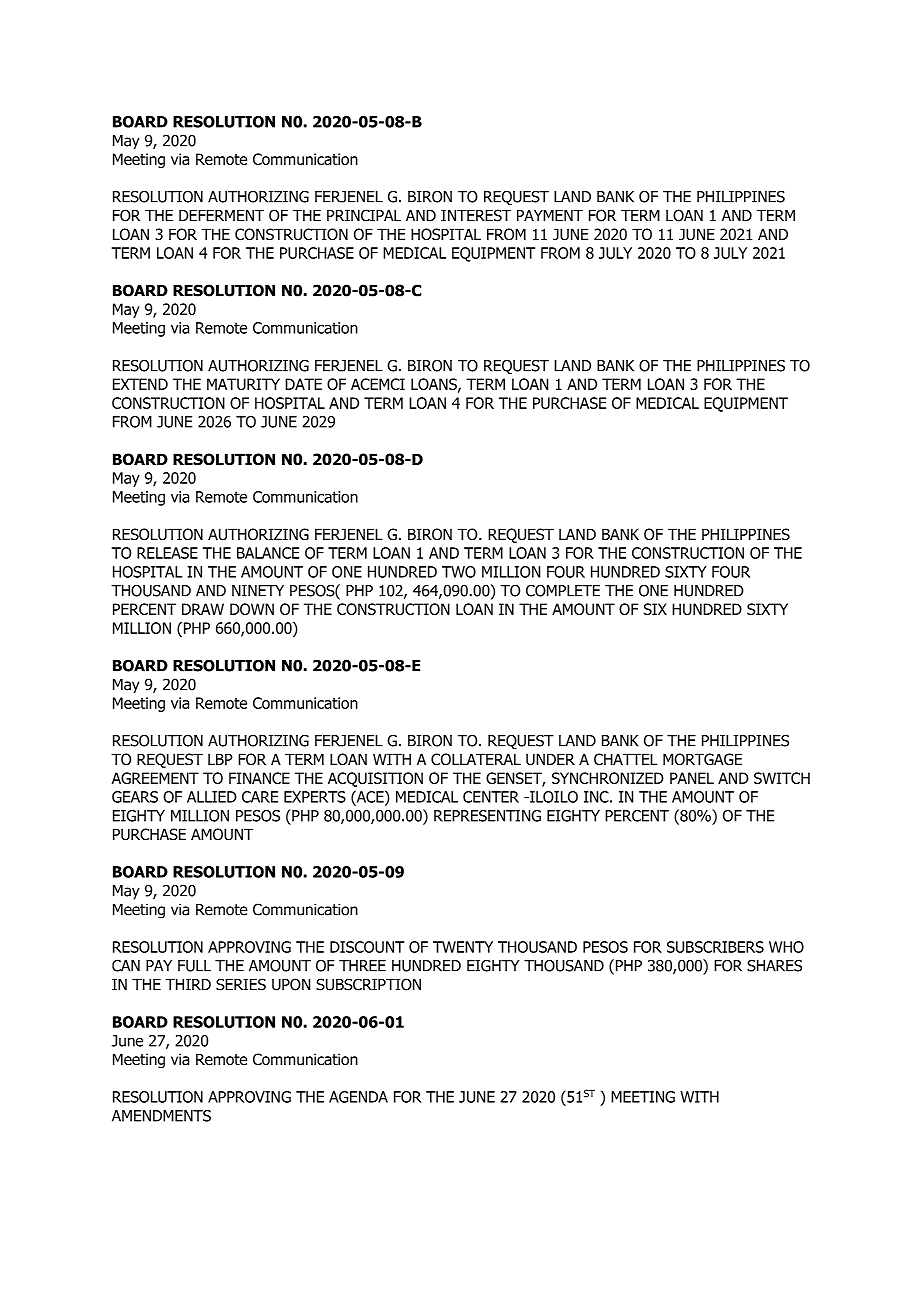 Image resolution: width=924 pixels, height=1308 pixels. I want to click on AMENDMENTS, so click(161, 1116).
